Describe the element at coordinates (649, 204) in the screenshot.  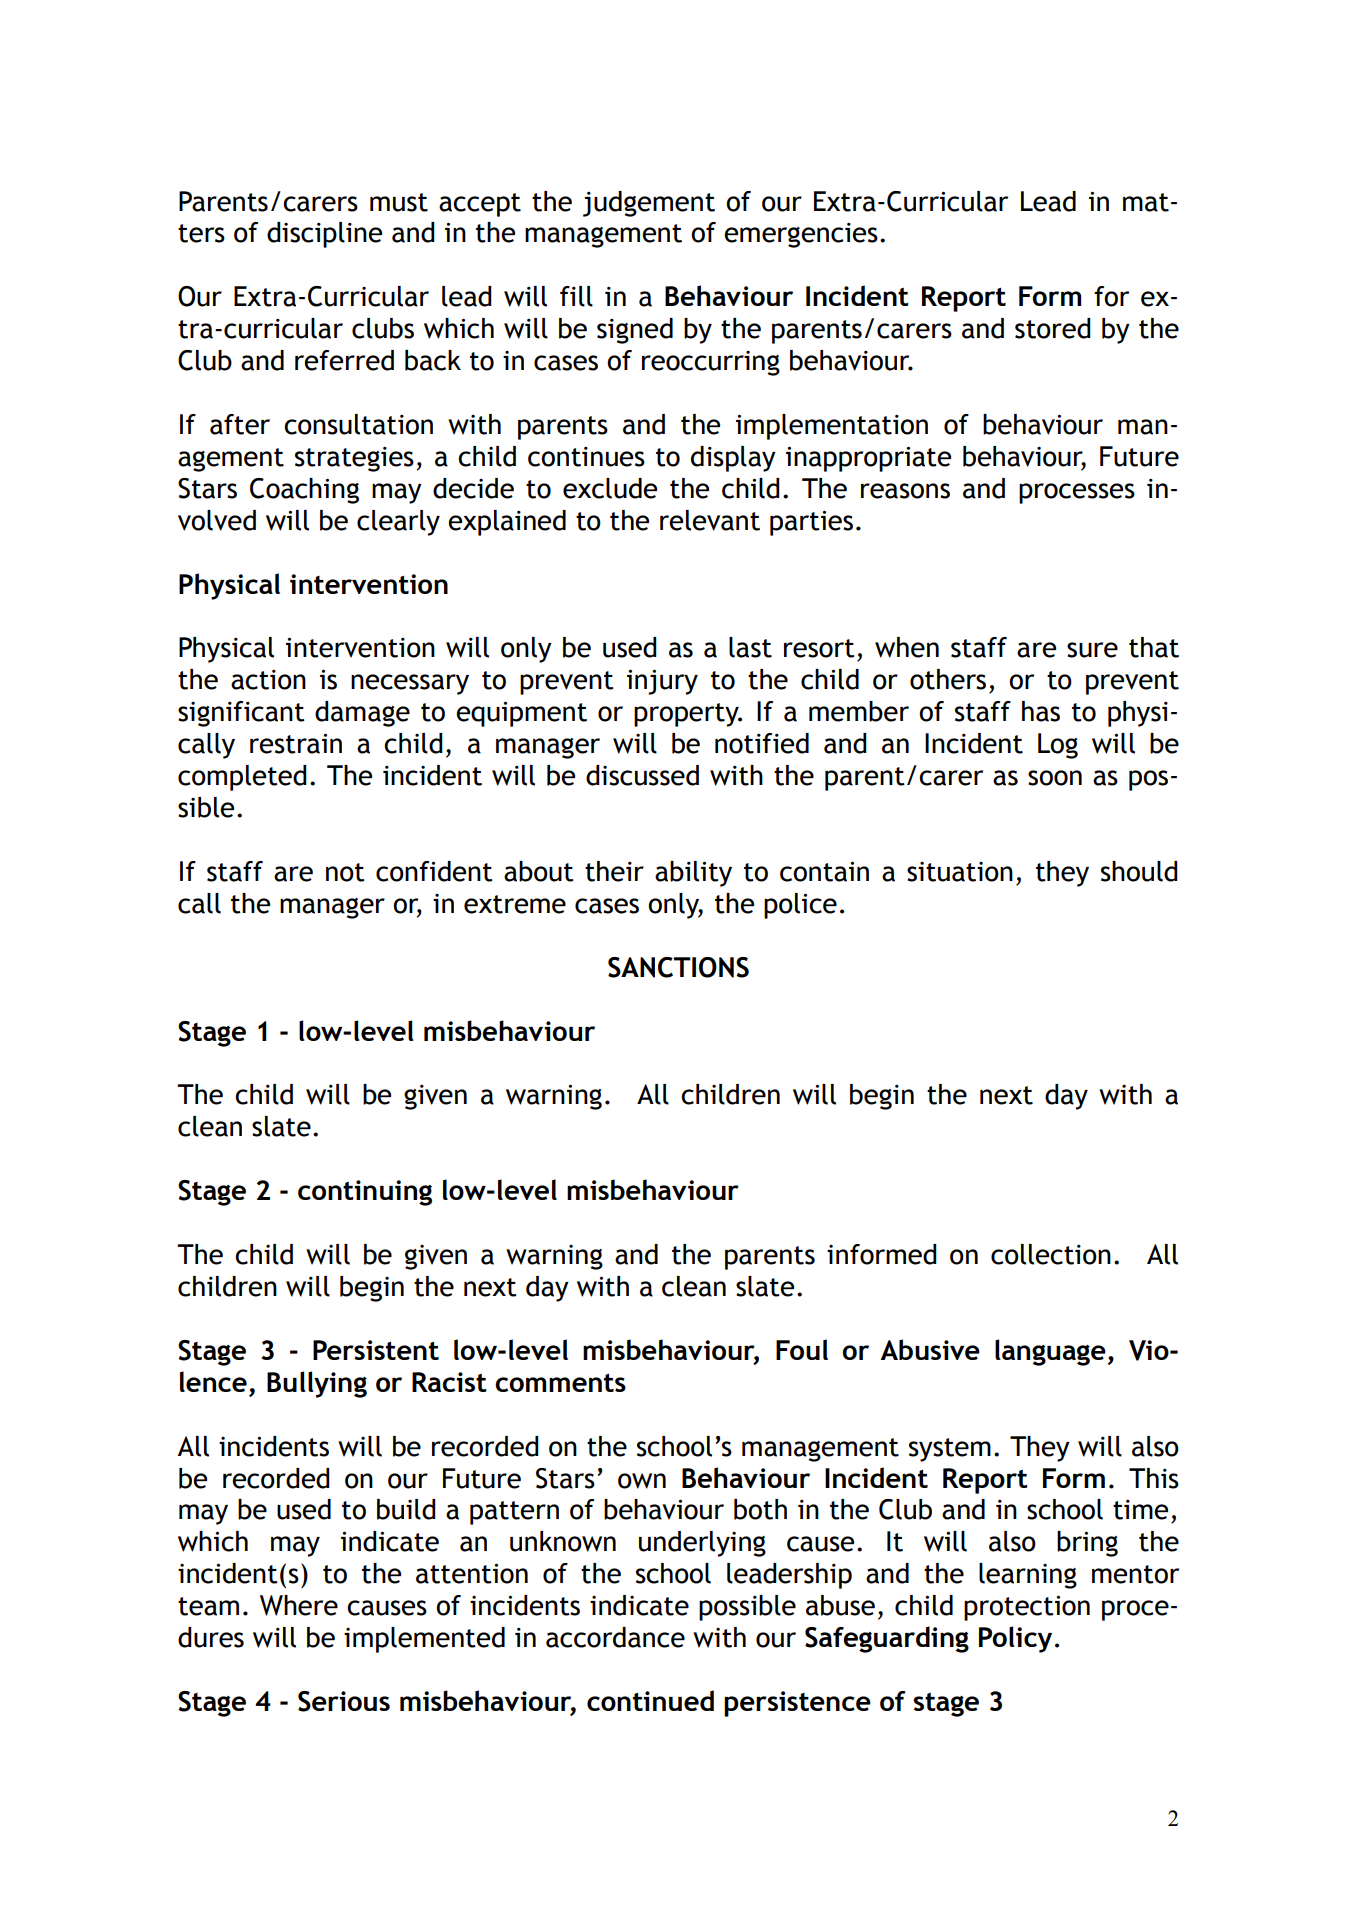
I see `judgement` at that location.
